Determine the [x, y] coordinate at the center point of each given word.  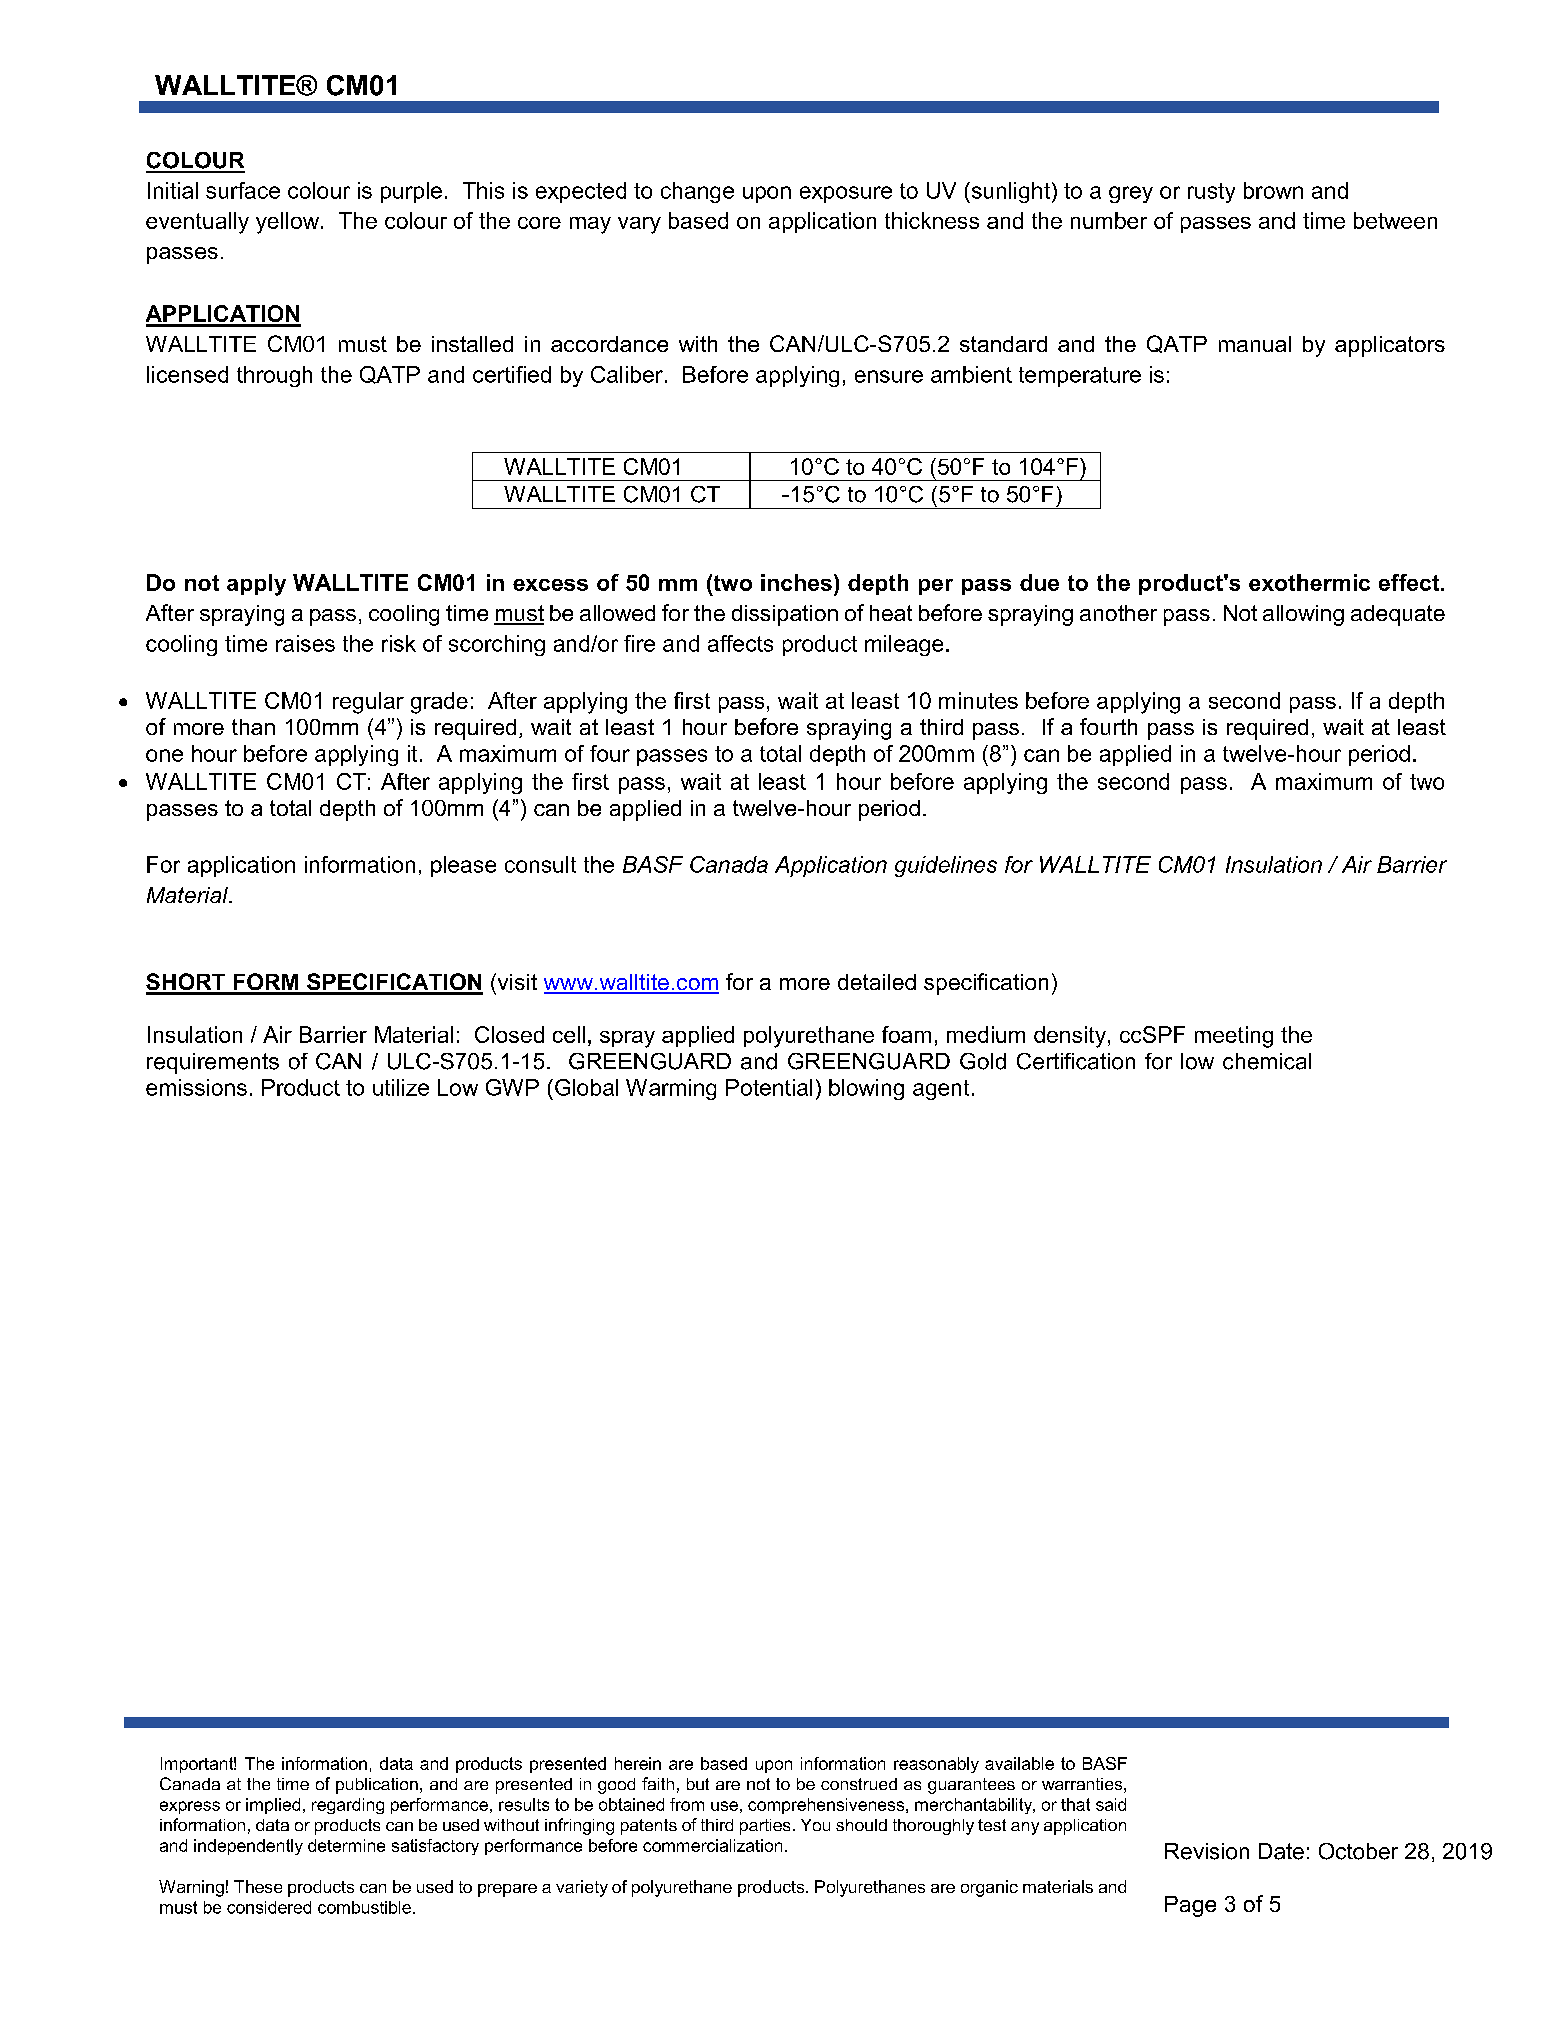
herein [638, 1763]
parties [765, 1827]
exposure [846, 194]
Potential [769, 1087]
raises [305, 643]
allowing [1303, 615]
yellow [289, 223]
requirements [213, 1063]
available [1019, 1763]
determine [346, 1845]
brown [1273, 190]
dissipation [785, 615]
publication [377, 1786]
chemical [1267, 1061]
